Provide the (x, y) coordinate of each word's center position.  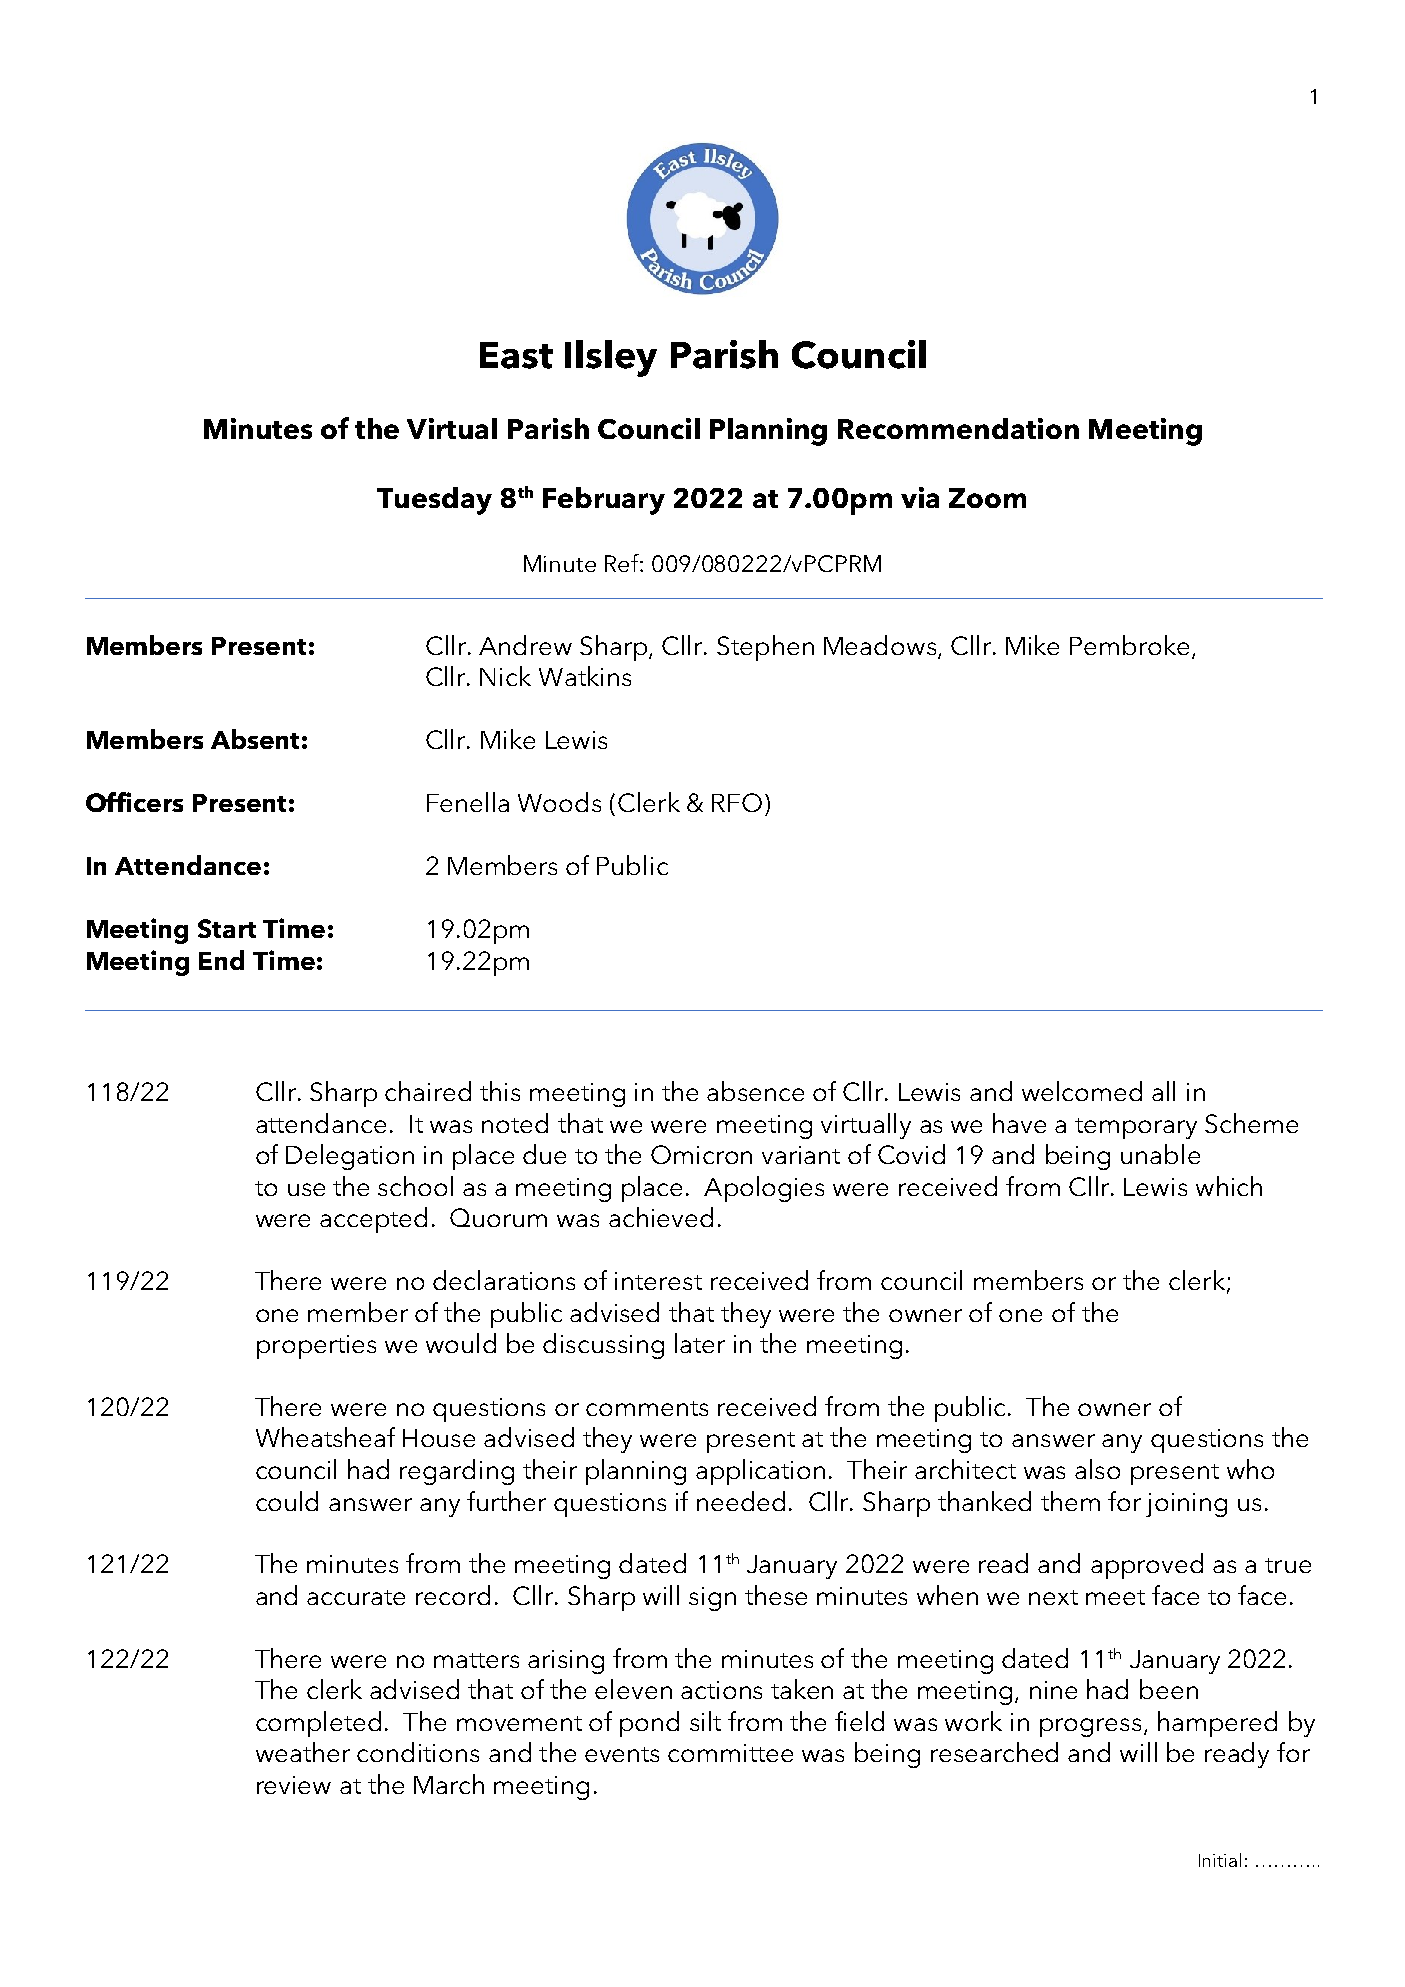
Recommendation (958, 428)
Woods (559, 802)
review (294, 1785)
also (1097, 1469)
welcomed (1082, 1091)
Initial (1220, 1860)
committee (730, 1753)
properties (316, 1347)
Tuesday (434, 501)
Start (227, 928)
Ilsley (611, 358)
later (700, 1343)
